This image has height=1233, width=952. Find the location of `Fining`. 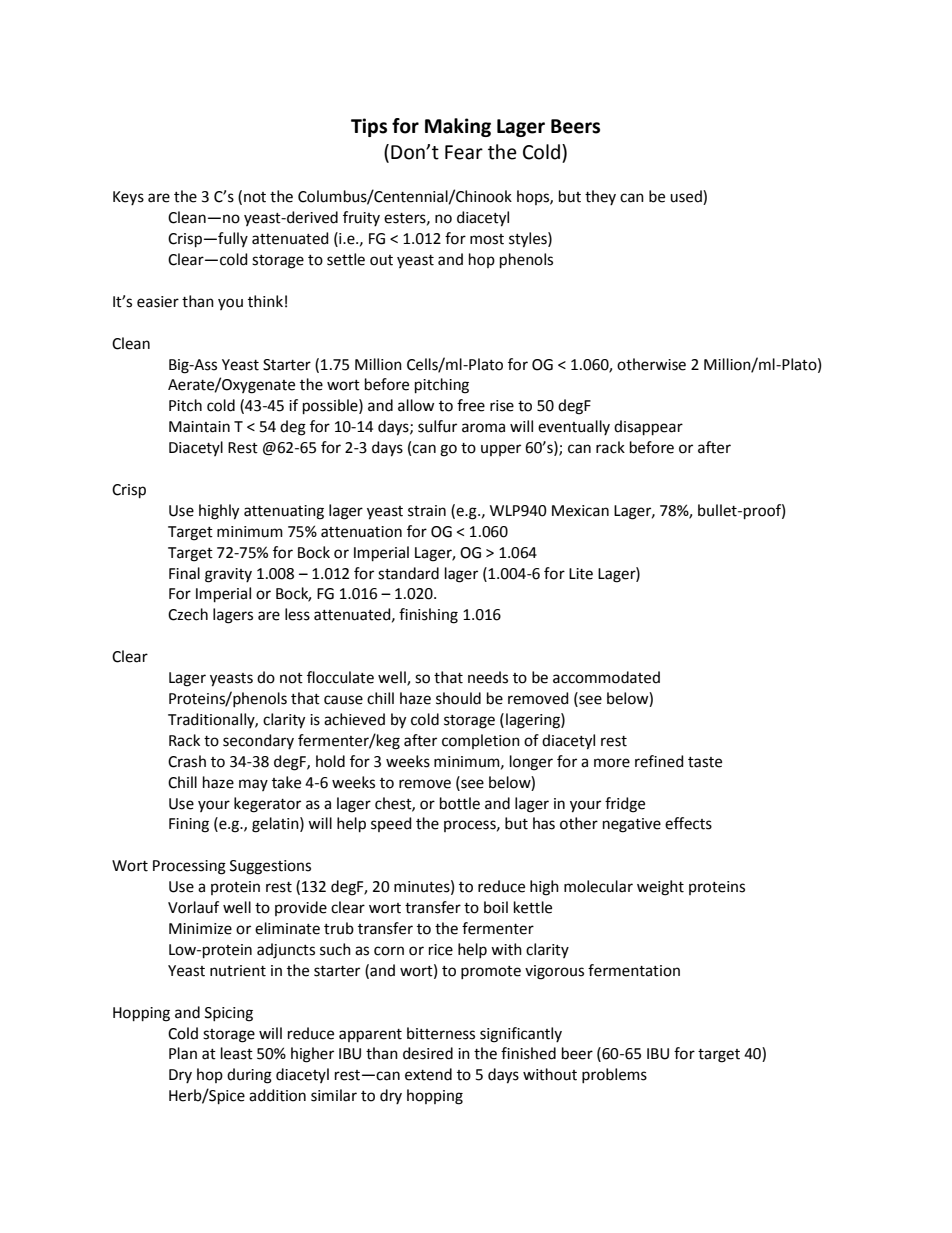

Fining is located at coordinates (189, 825).
